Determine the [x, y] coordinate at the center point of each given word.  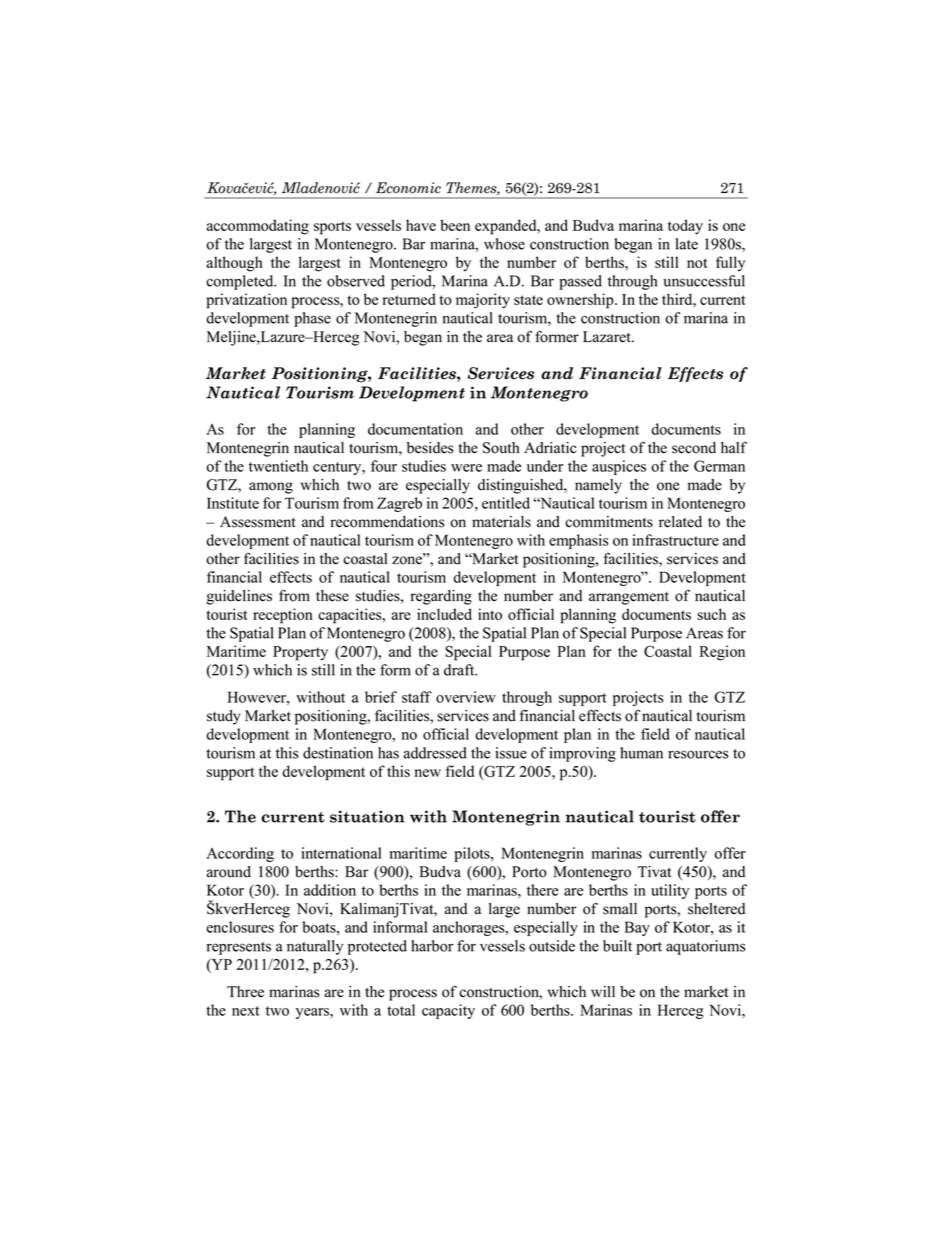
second [694, 448]
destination [338, 753]
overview [466, 697]
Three [245, 992]
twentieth [278, 466]
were [466, 468]
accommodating [258, 227]
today [685, 227]
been [455, 225]
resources [698, 754]
